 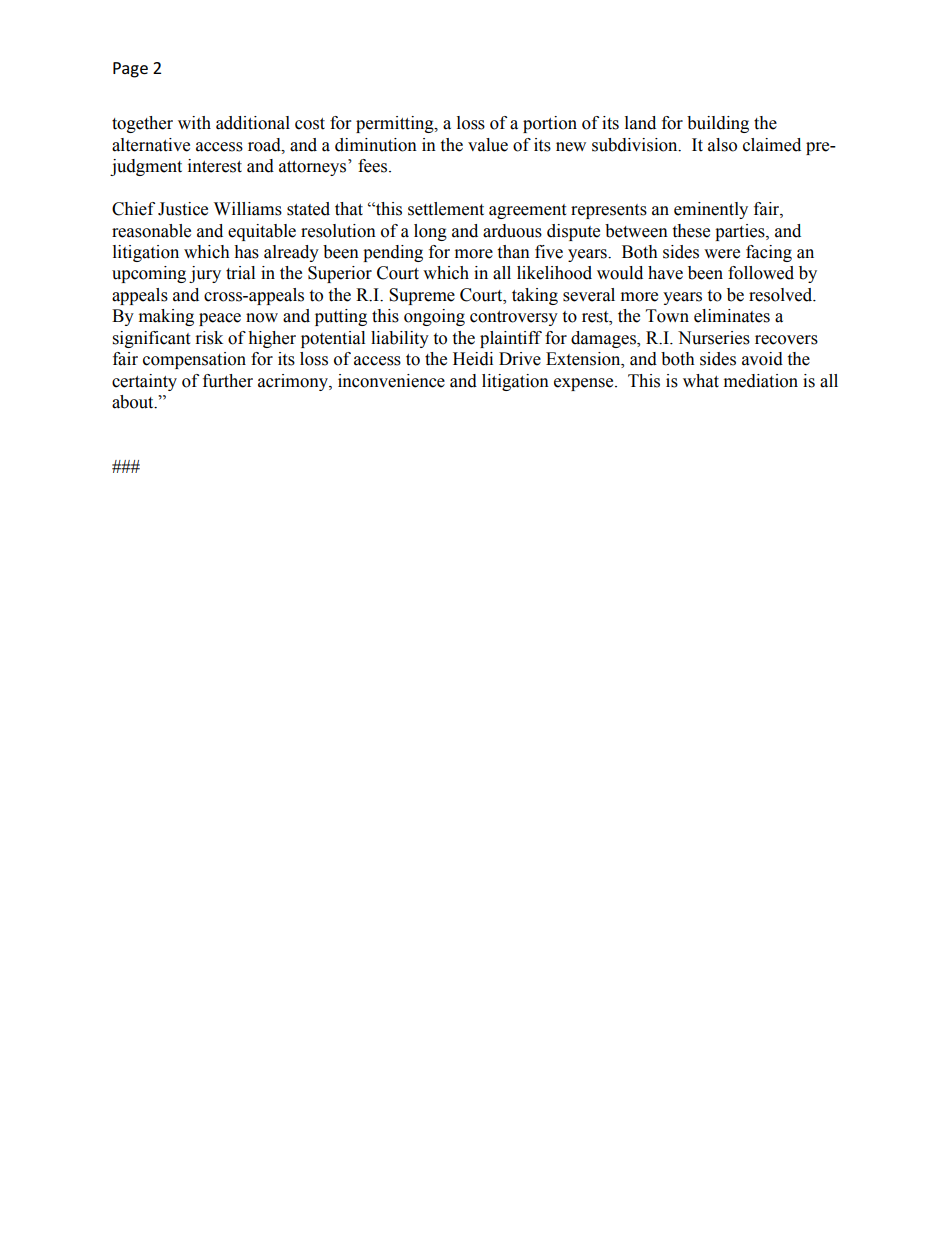 What do you see at coordinates (718, 124) in the screenshot?
I see `building` at bounding box center [718, 124].
